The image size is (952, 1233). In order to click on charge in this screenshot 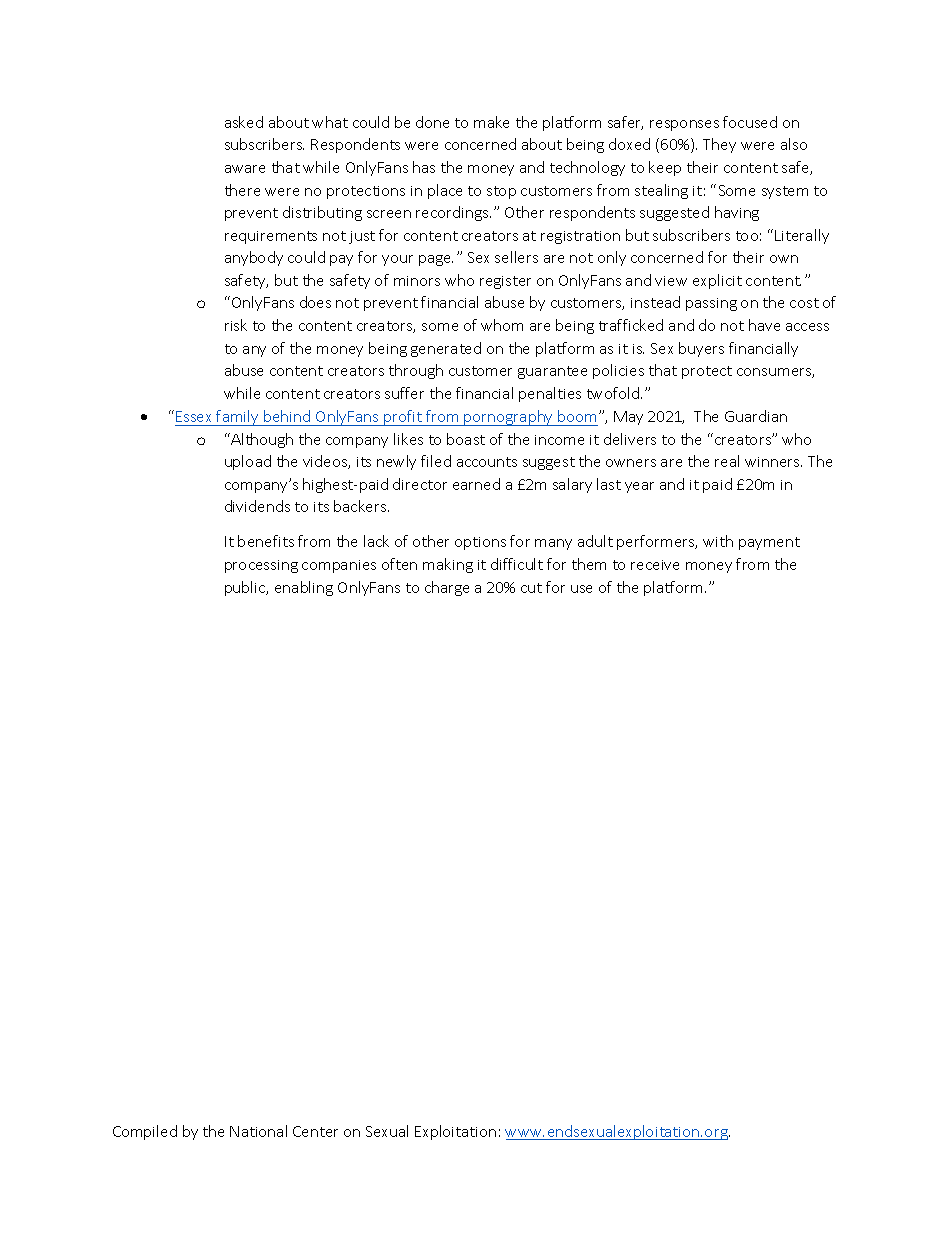, I will do `click(447, 588)`.
